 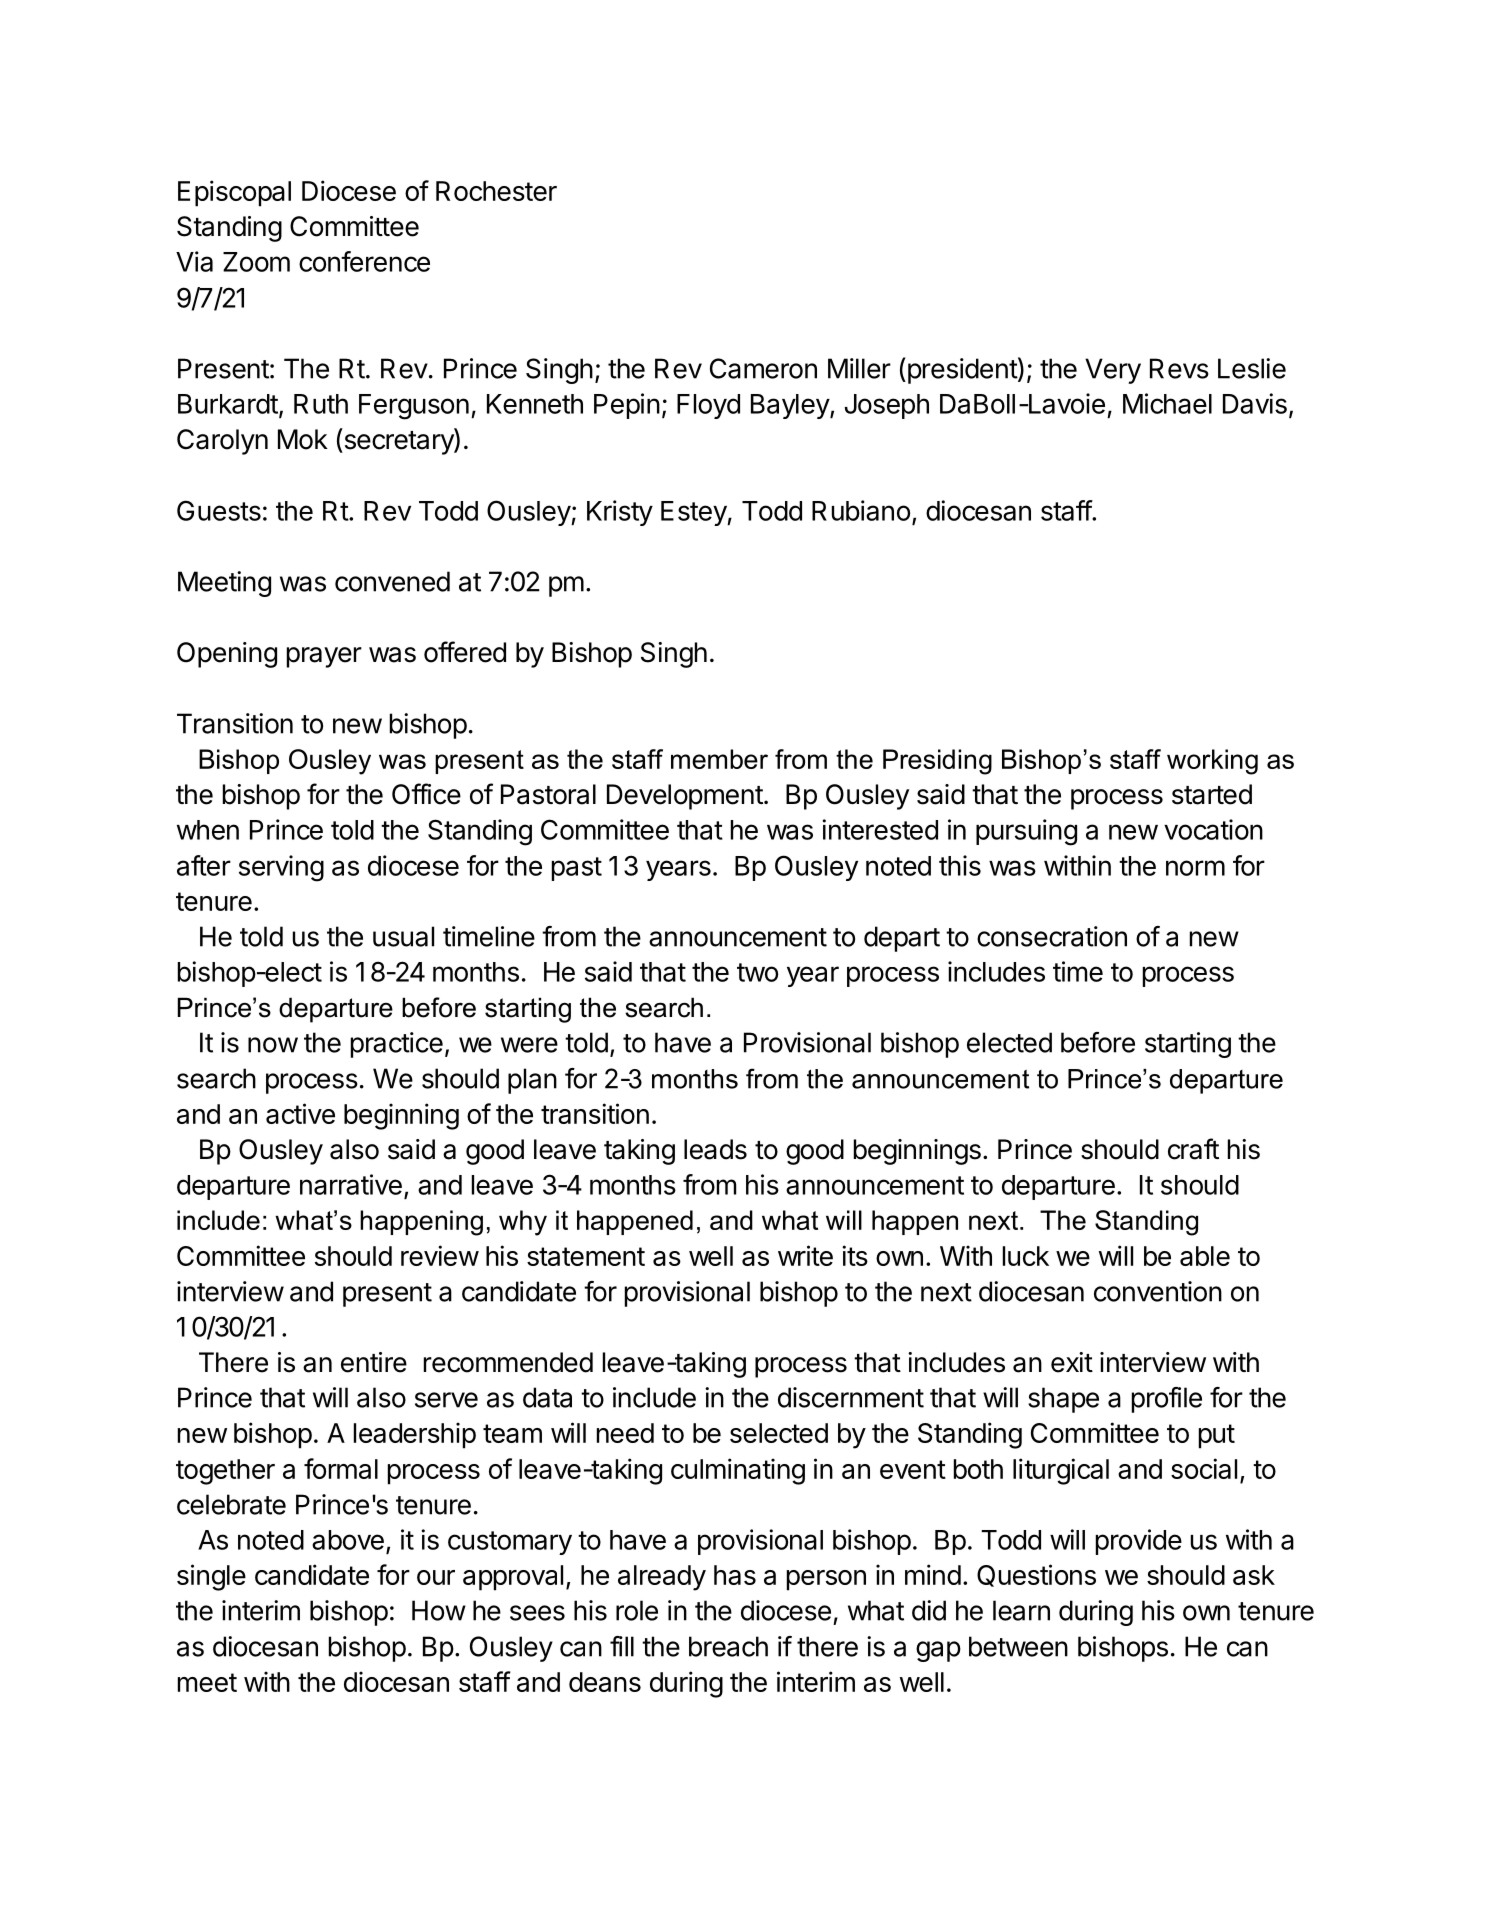 I want to click on started, so click(x=1212, y=794).
